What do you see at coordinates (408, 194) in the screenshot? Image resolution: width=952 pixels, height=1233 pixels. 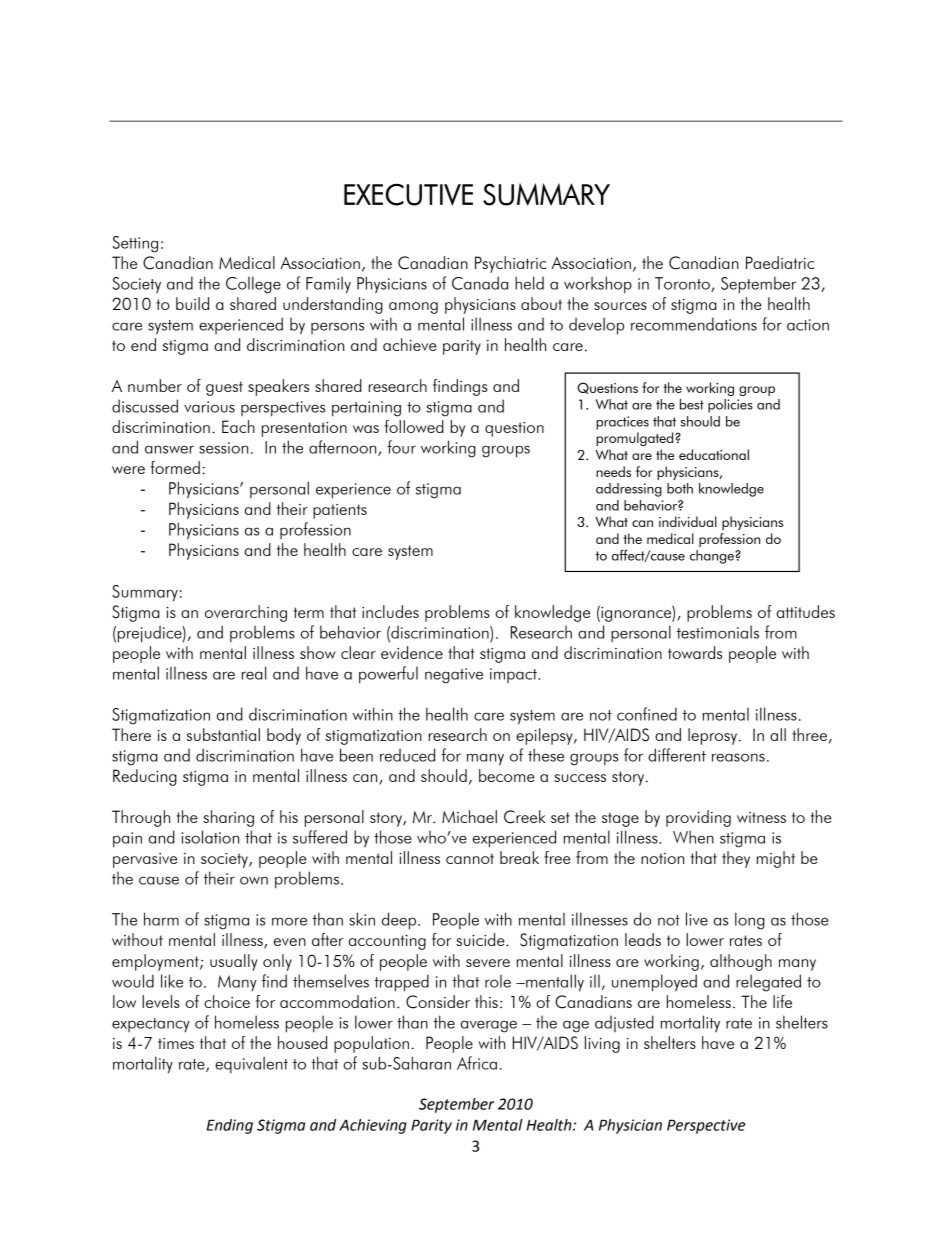 I see `EXECUTIVE` at bounding box center [408, 194].
